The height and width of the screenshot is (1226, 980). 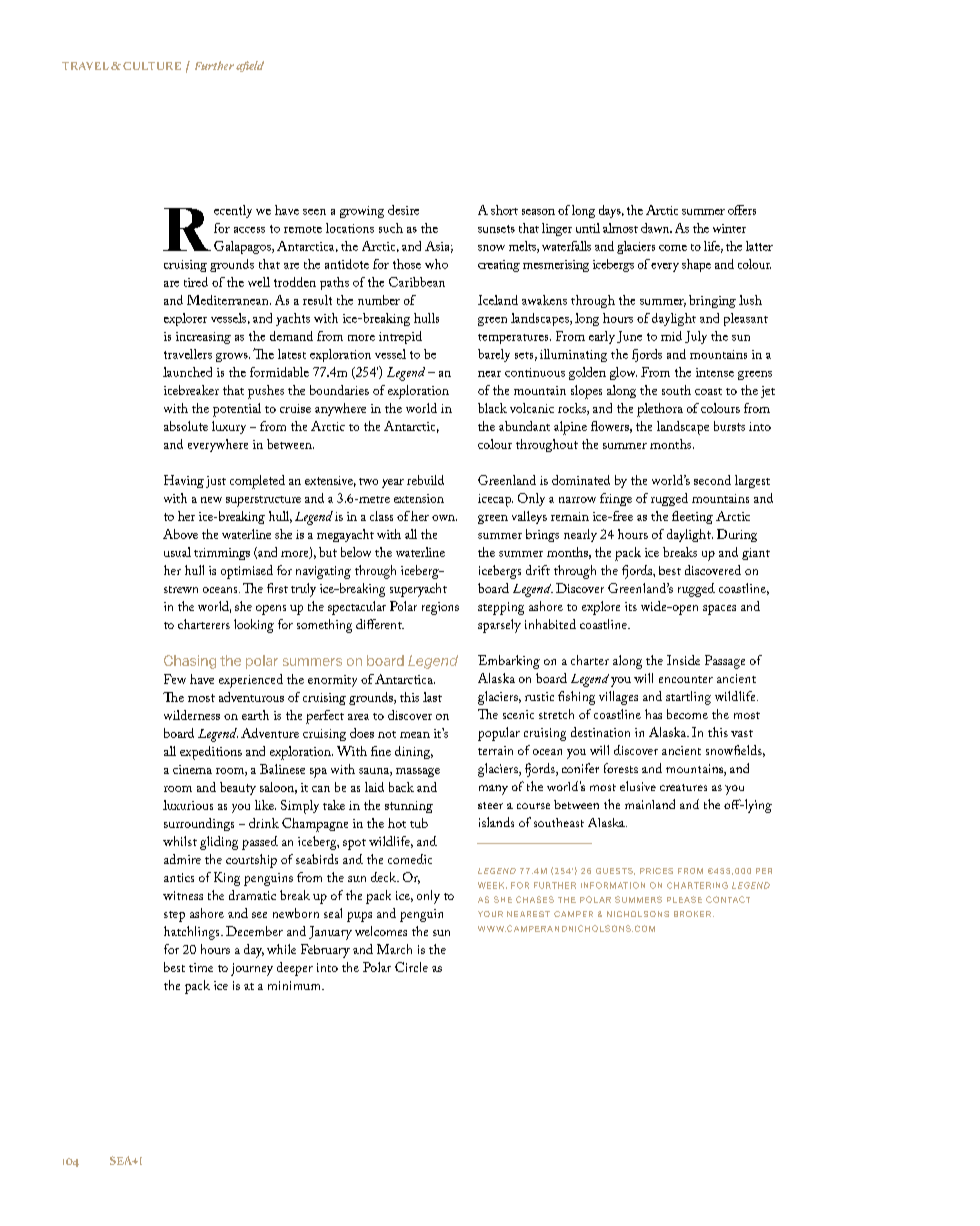 I want to click on vast, so click(x=742, y=733).
